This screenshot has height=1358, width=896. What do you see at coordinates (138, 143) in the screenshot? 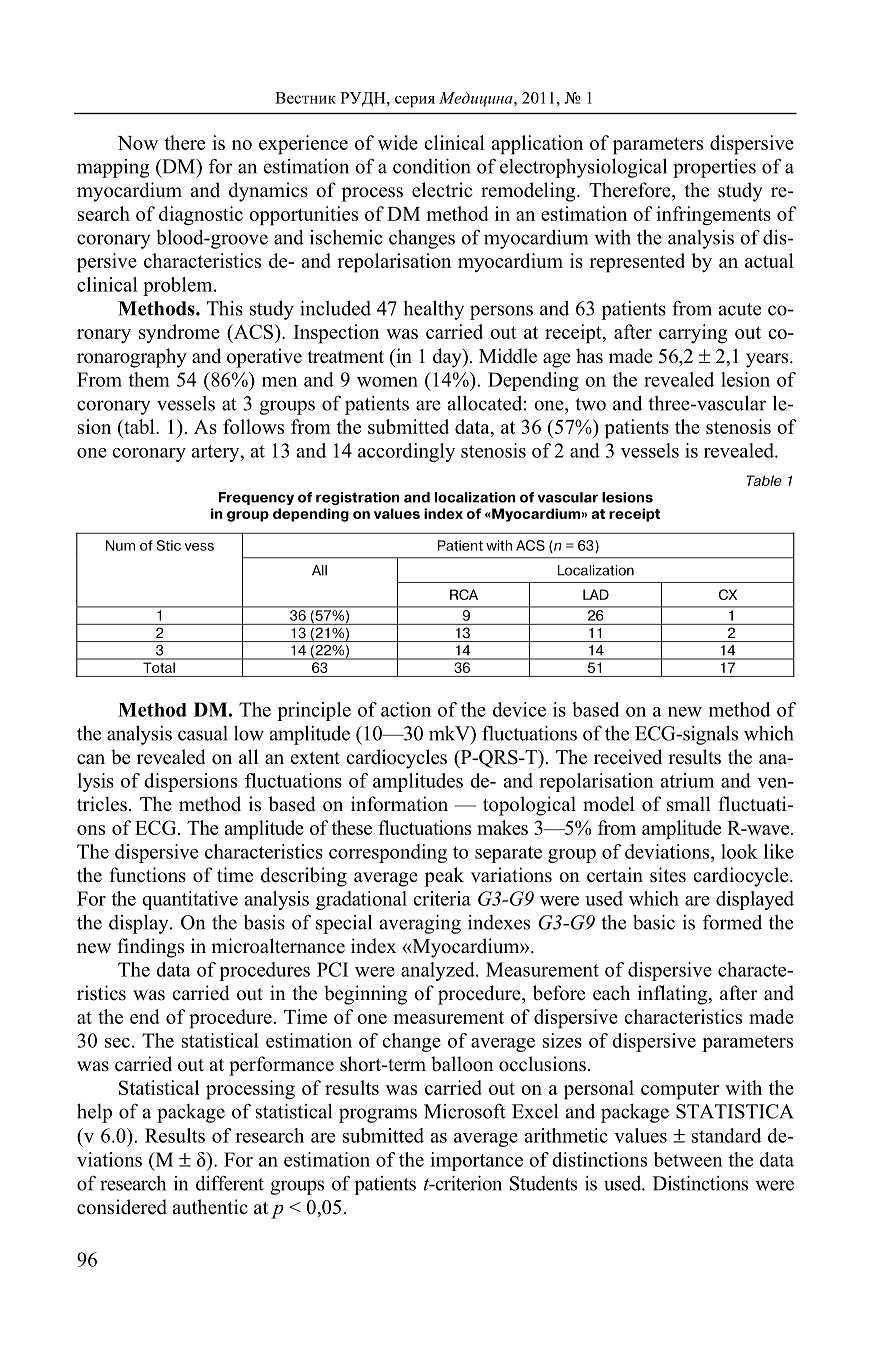
I see `Now` at bounding box center [138, 143].
